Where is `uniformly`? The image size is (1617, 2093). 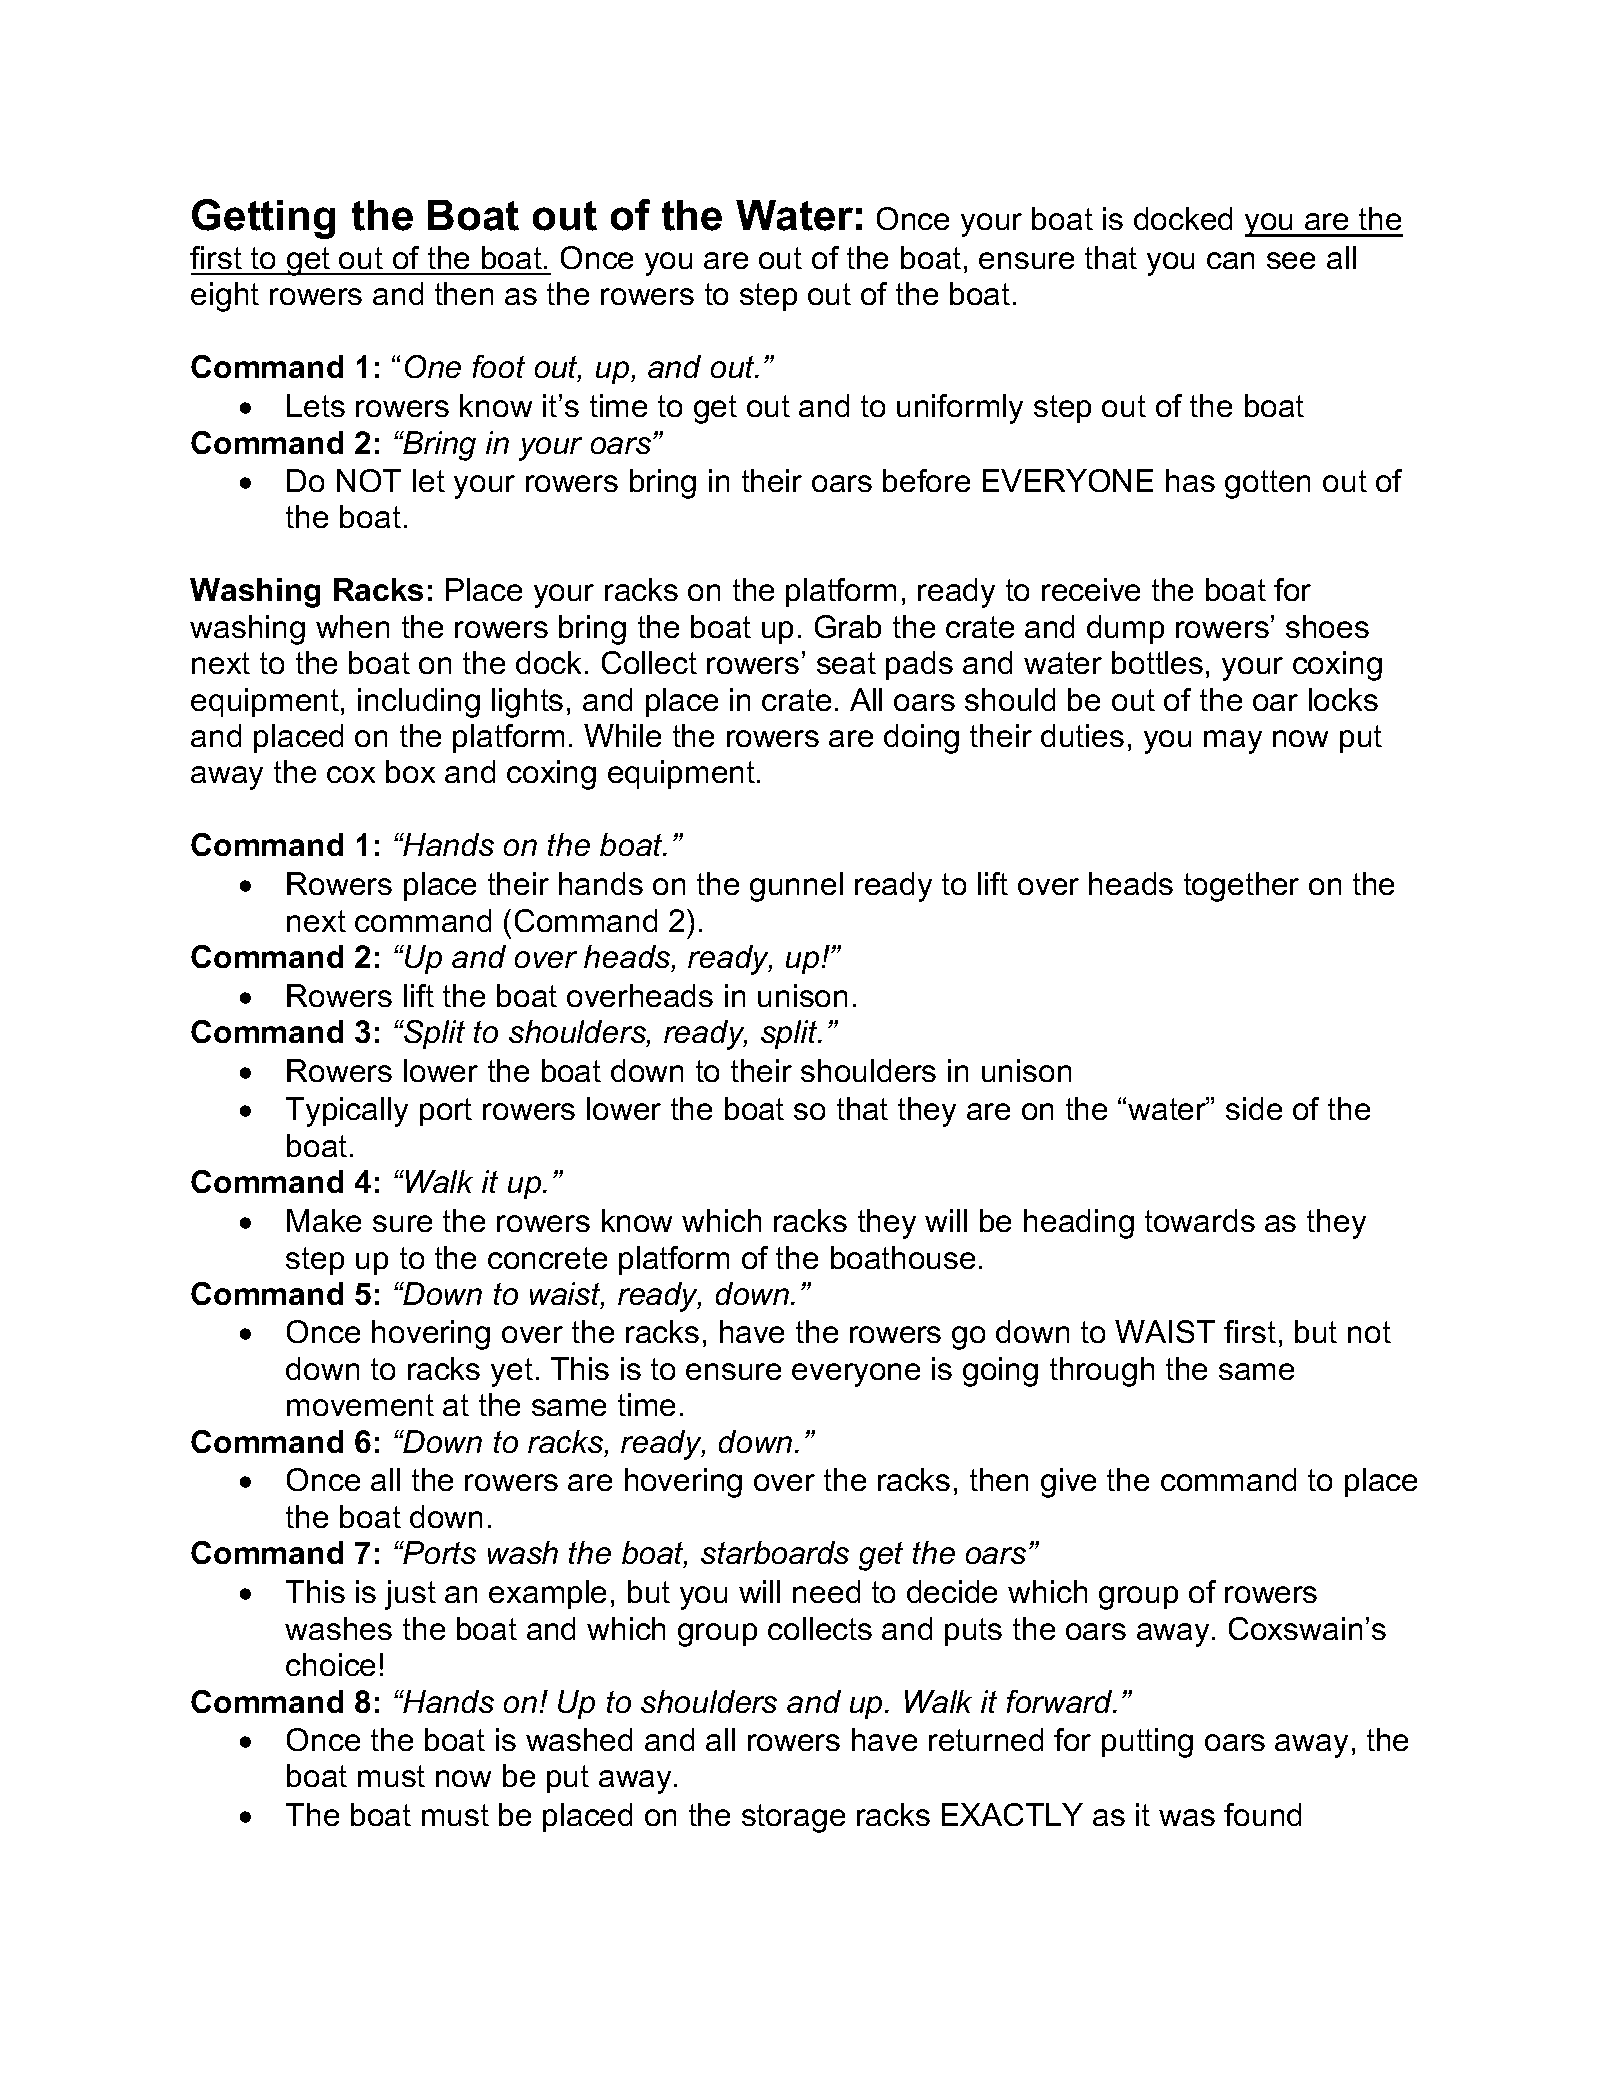 uniformly is located at coordinates (960, 409).
